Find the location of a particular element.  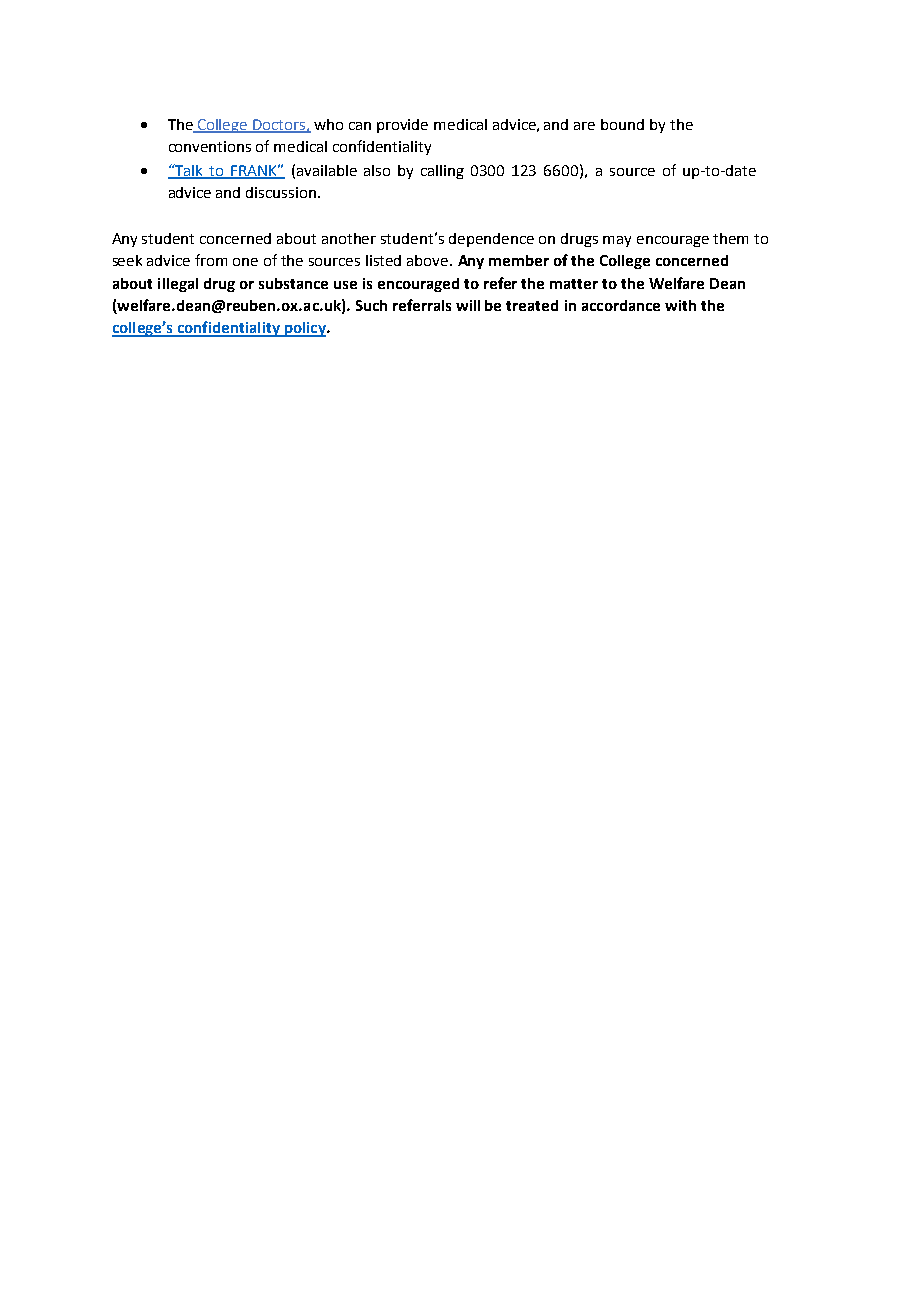

above is located at coordinates (429, 260).
